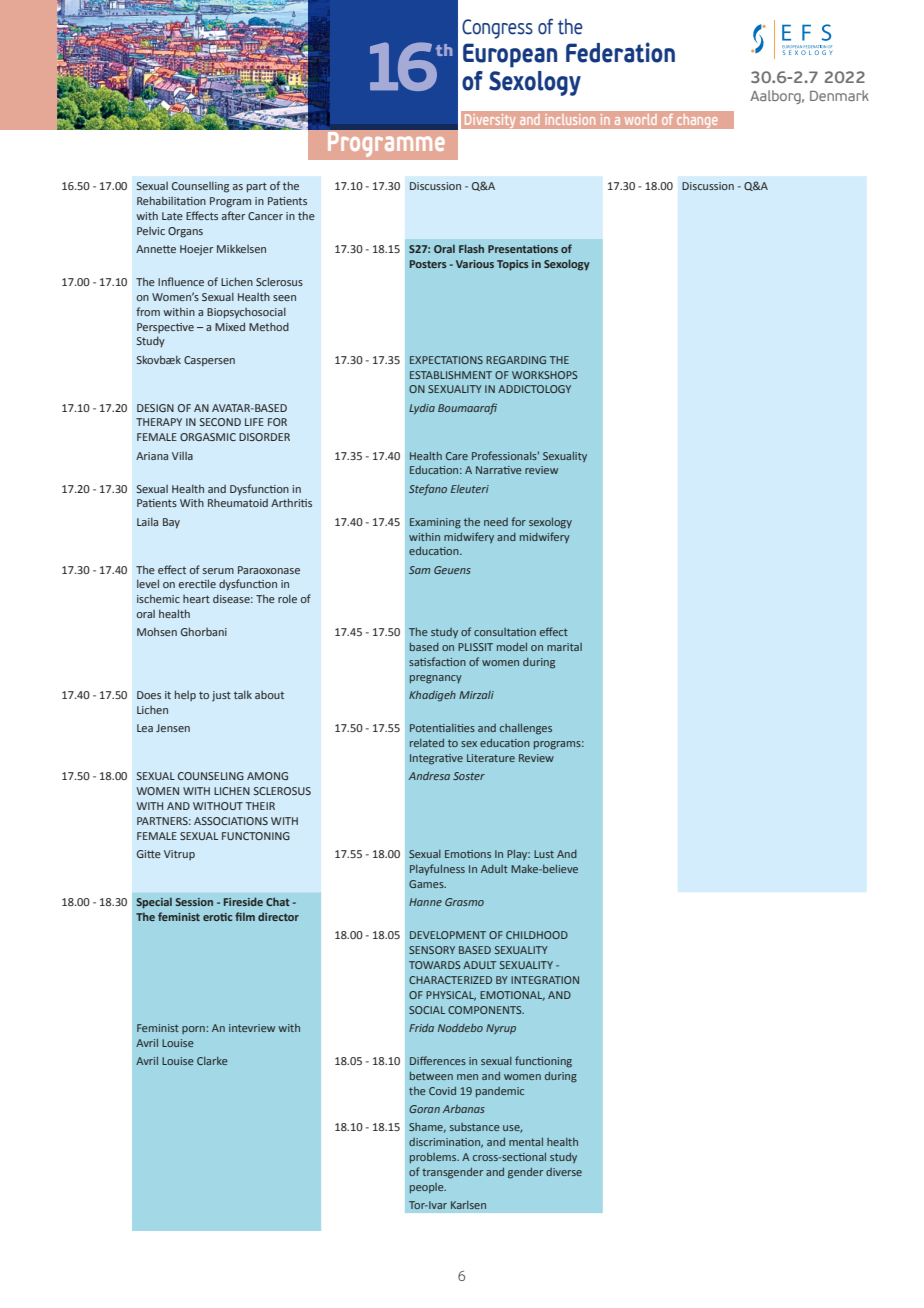 The width and height of the screenshot is (924, 1308). Describe the element at coordinates (448, 935) in the screenshot. I see `DEVELOPMENT` at that location.
